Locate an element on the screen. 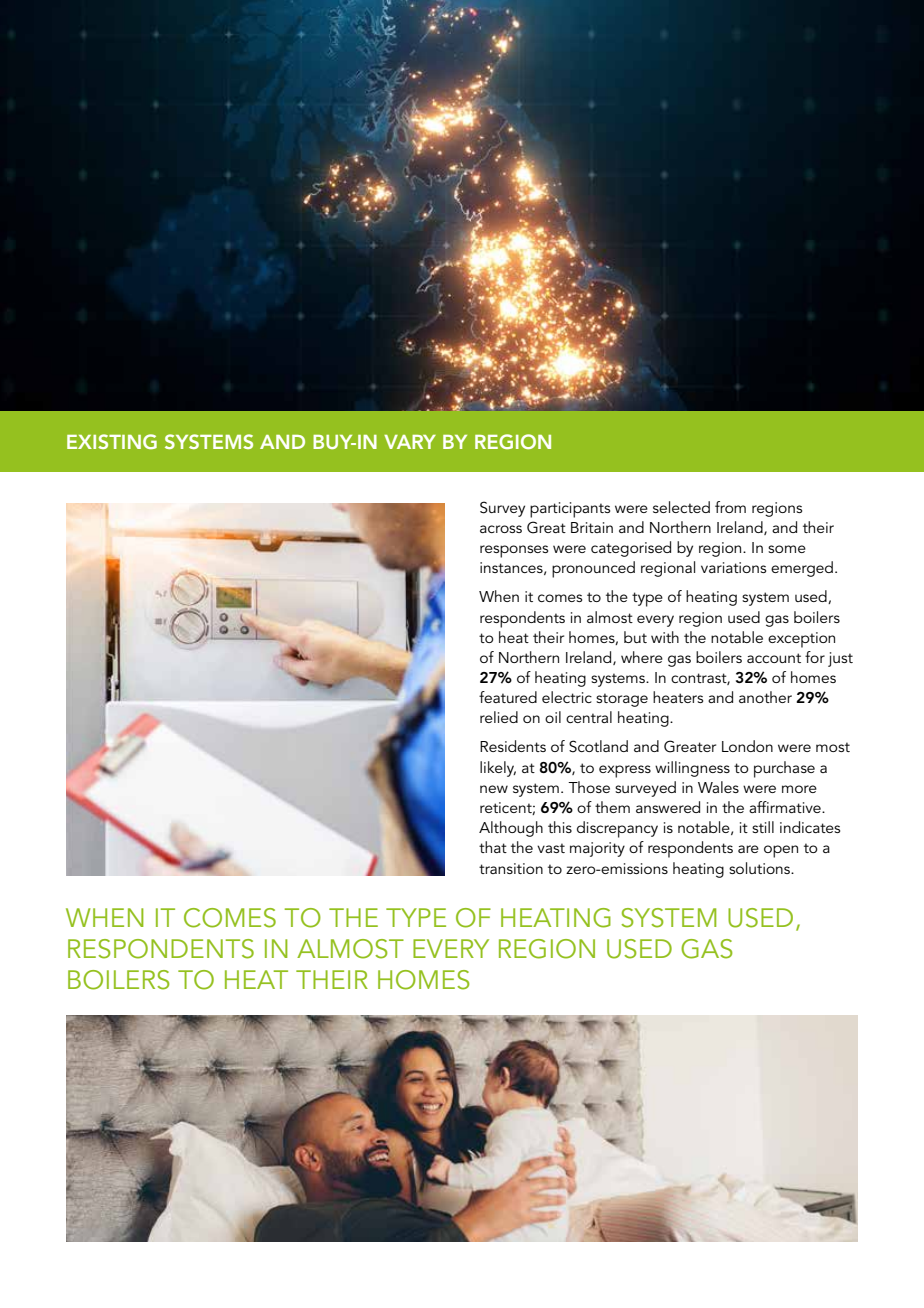 The image size is (924, 1308). where is located at coordinates (642, 657).
